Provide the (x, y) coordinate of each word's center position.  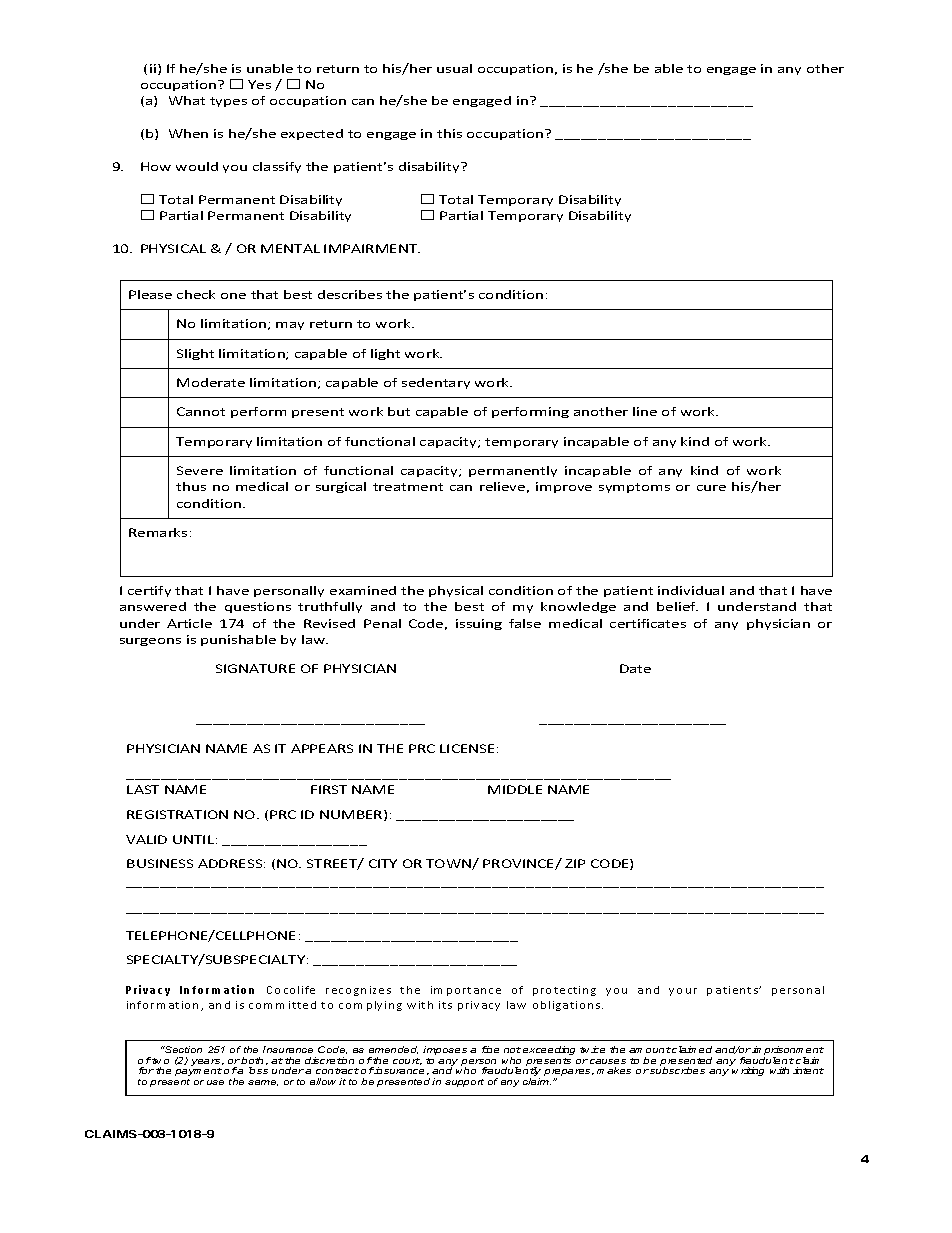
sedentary (436, 383)
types (228, 102)
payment (198, 1072)
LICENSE (467, 748)
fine (490, 1049)
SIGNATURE (255, 668)
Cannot (201, 411)
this (449, 133)
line (645, 411)
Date (635, 668)
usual (454, 68)
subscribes (676, 1070)
